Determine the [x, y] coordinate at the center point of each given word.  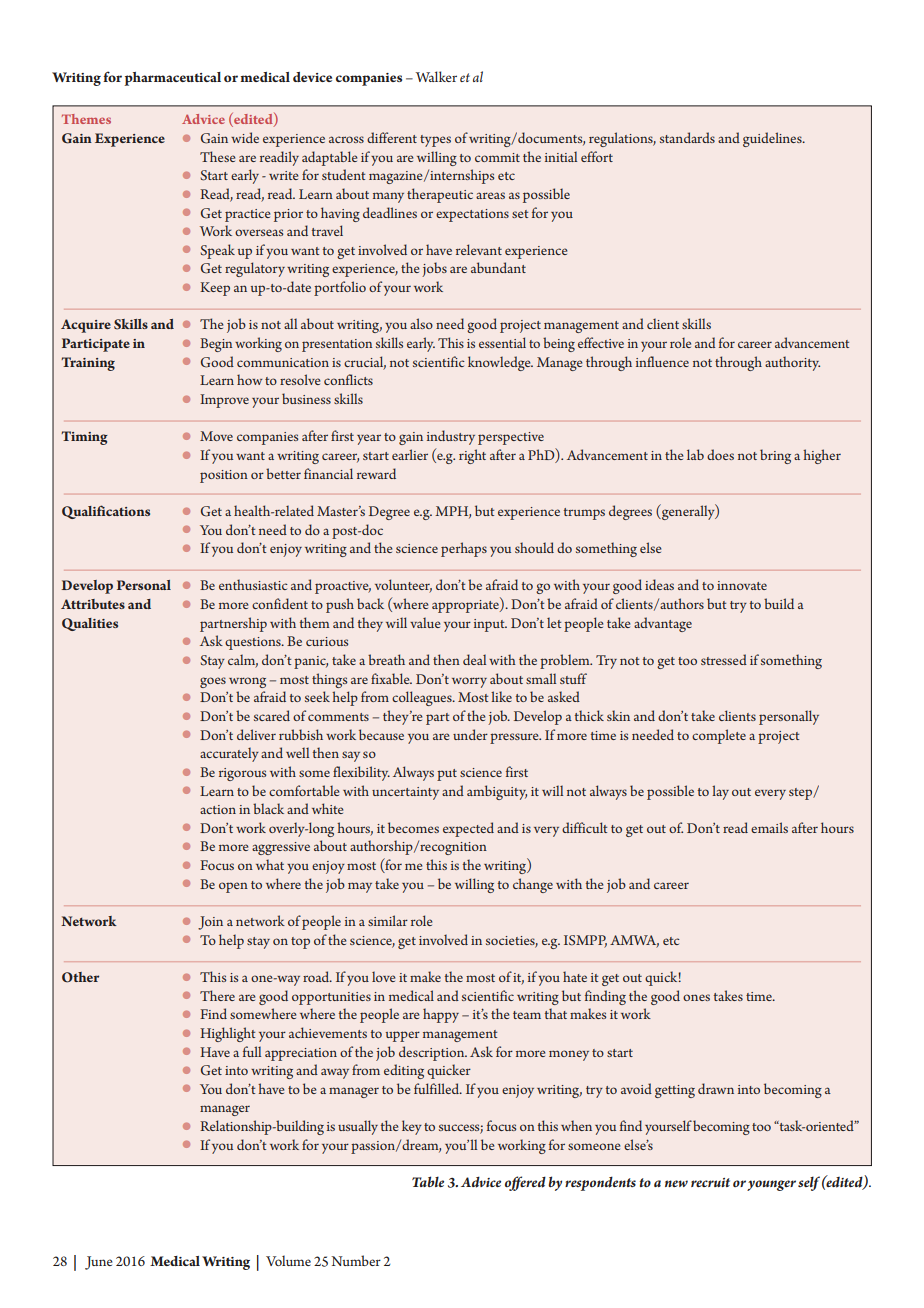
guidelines [773, 139]
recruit [710, 1182]
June [99, 1263]
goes [213, 682]
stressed [724, 659]
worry [469, 682]
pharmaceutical [172, 79]
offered [525, 1183]
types [435, 141]
